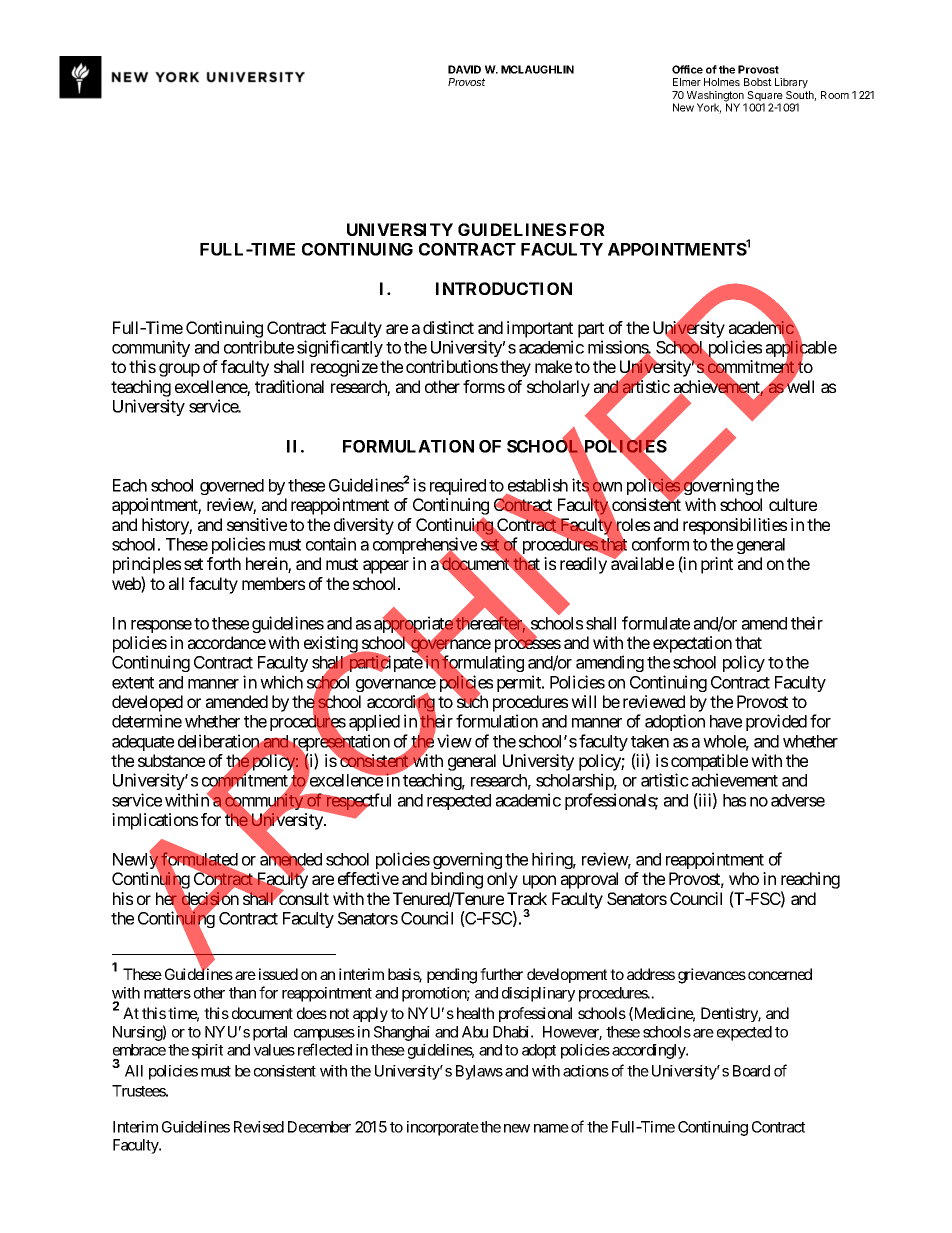 The image size is (952, 1233). What do you see at coordinates (502, 880) in the screenshot?
I see `only` at bounding box center [502, 880].
